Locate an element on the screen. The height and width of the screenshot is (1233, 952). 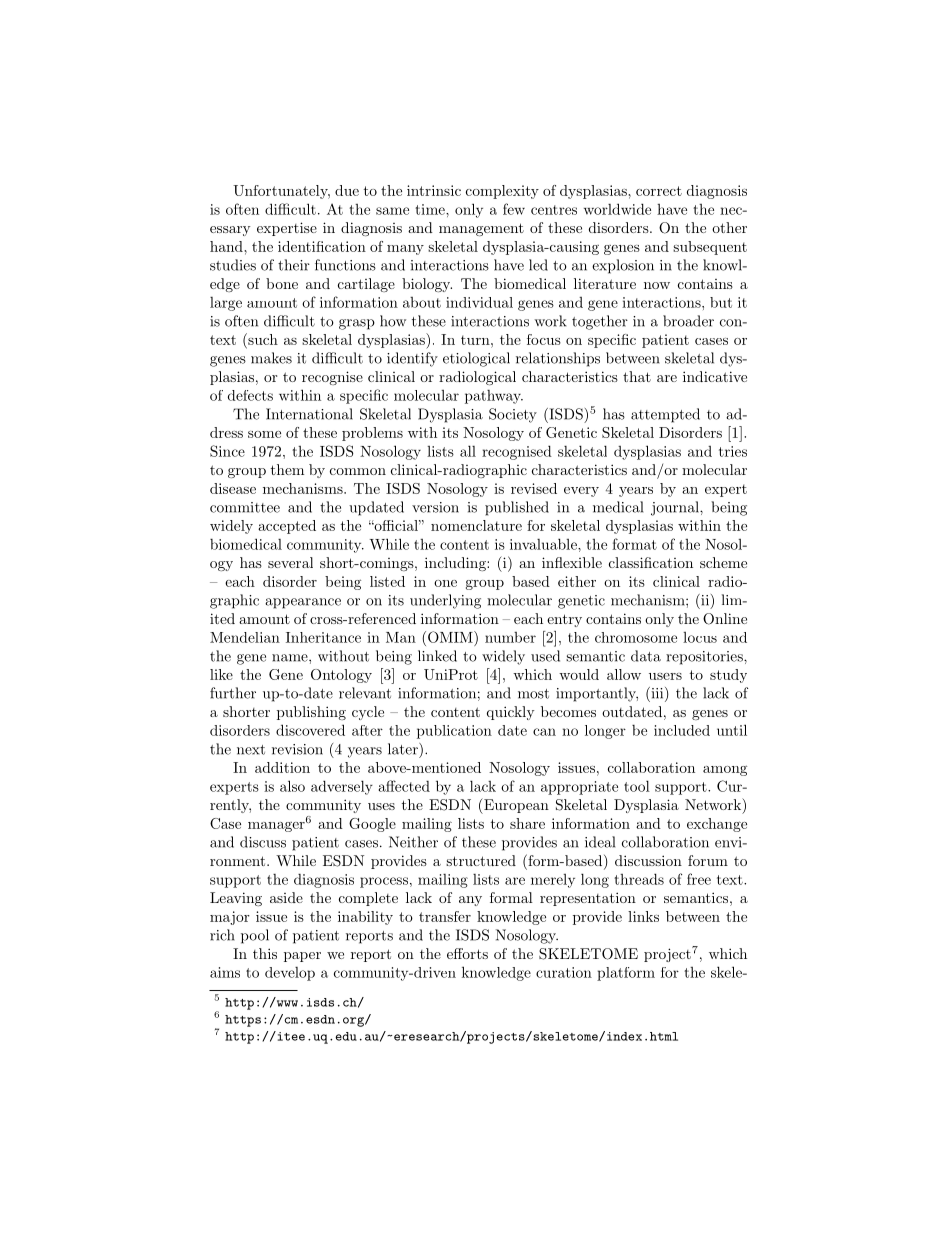
correct is located at coordinates (659, 191).
